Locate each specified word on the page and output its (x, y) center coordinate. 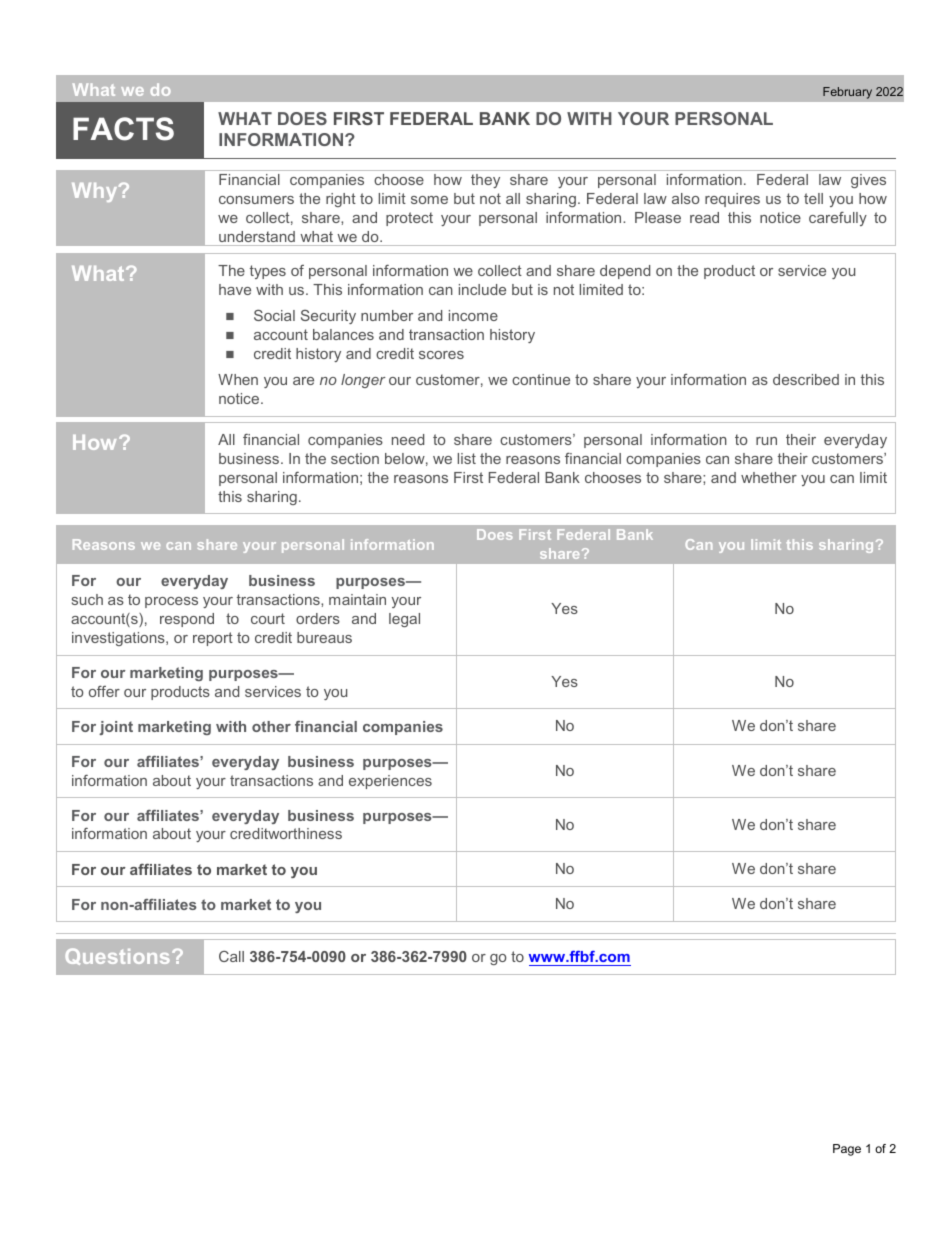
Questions (117, 956)
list (467, 458)
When (238, 379)
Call (231, 956)
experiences (390, 782)
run (766, 441)
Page (847, 1150)
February (847, 93)
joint (116, 728)
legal (404, 620)
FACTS (123, 129)
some (429, 200)
